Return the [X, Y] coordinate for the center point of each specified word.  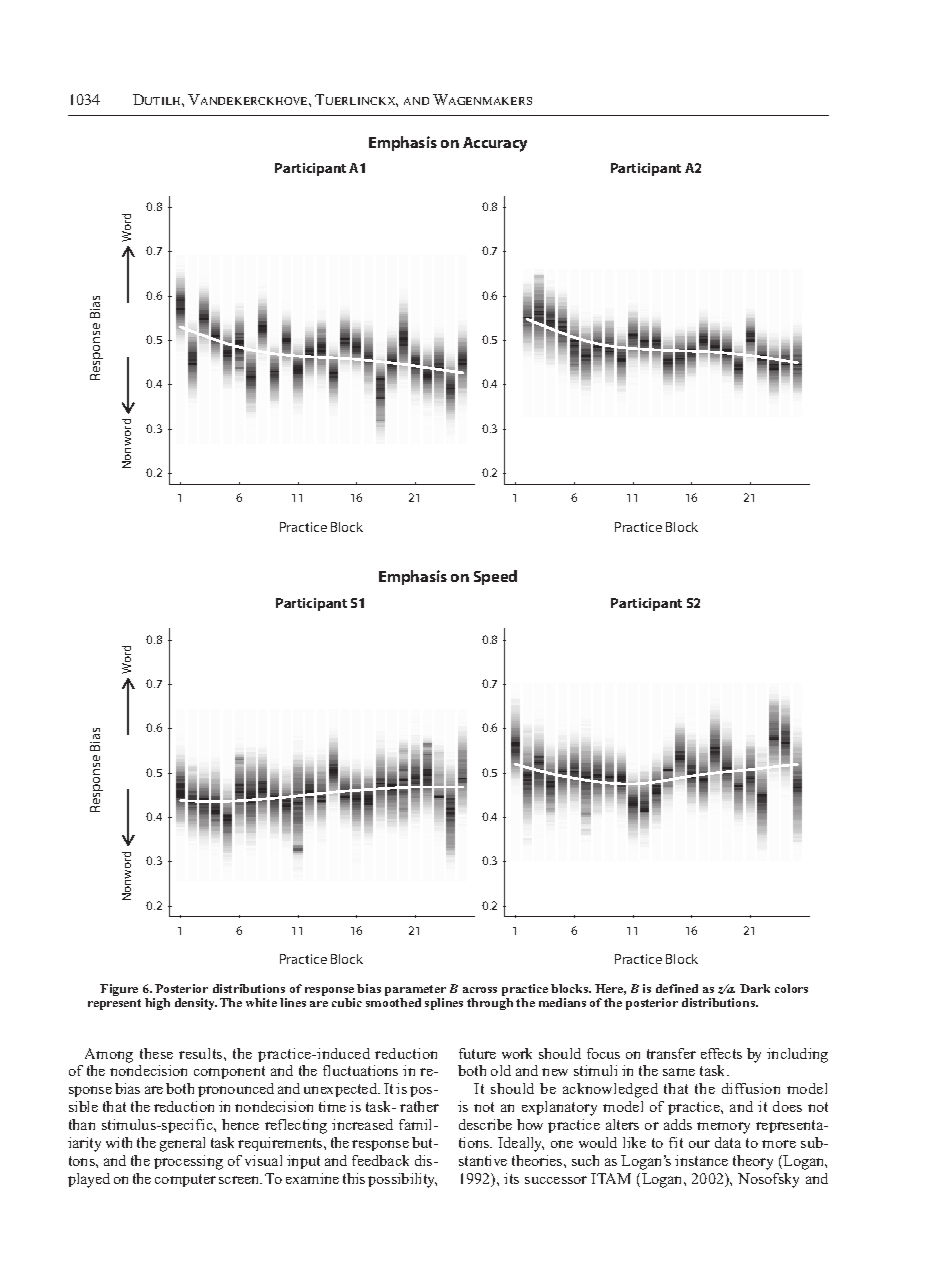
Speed [495, 577]
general [182, 1144]
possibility [402, 1180]
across [480, 990]
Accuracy [495, 144]
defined [677, 988]
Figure [119, 990]
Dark [755, 988]
